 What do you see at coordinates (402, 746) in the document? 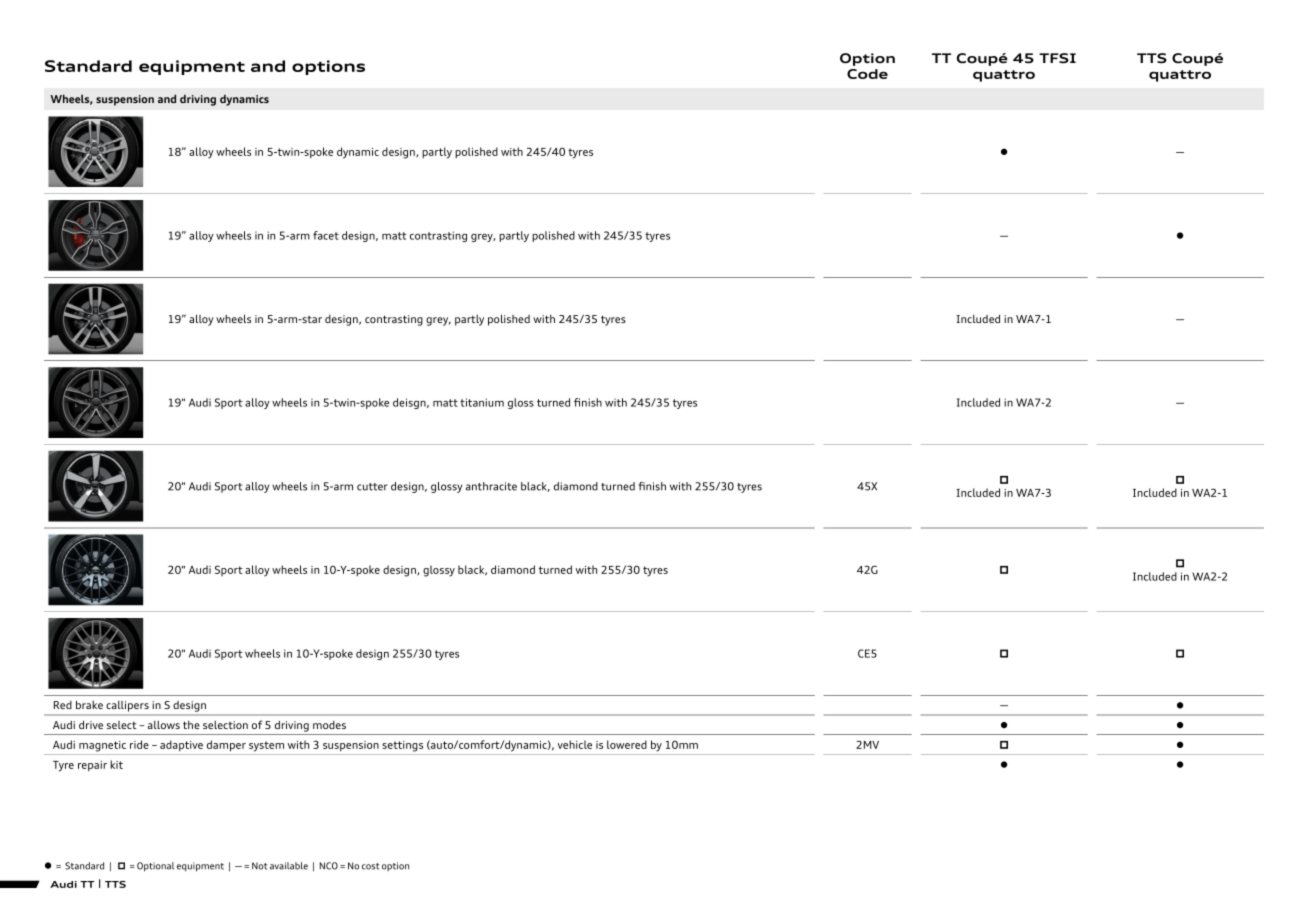
I see `settings` at bounding box center [402, 746].
